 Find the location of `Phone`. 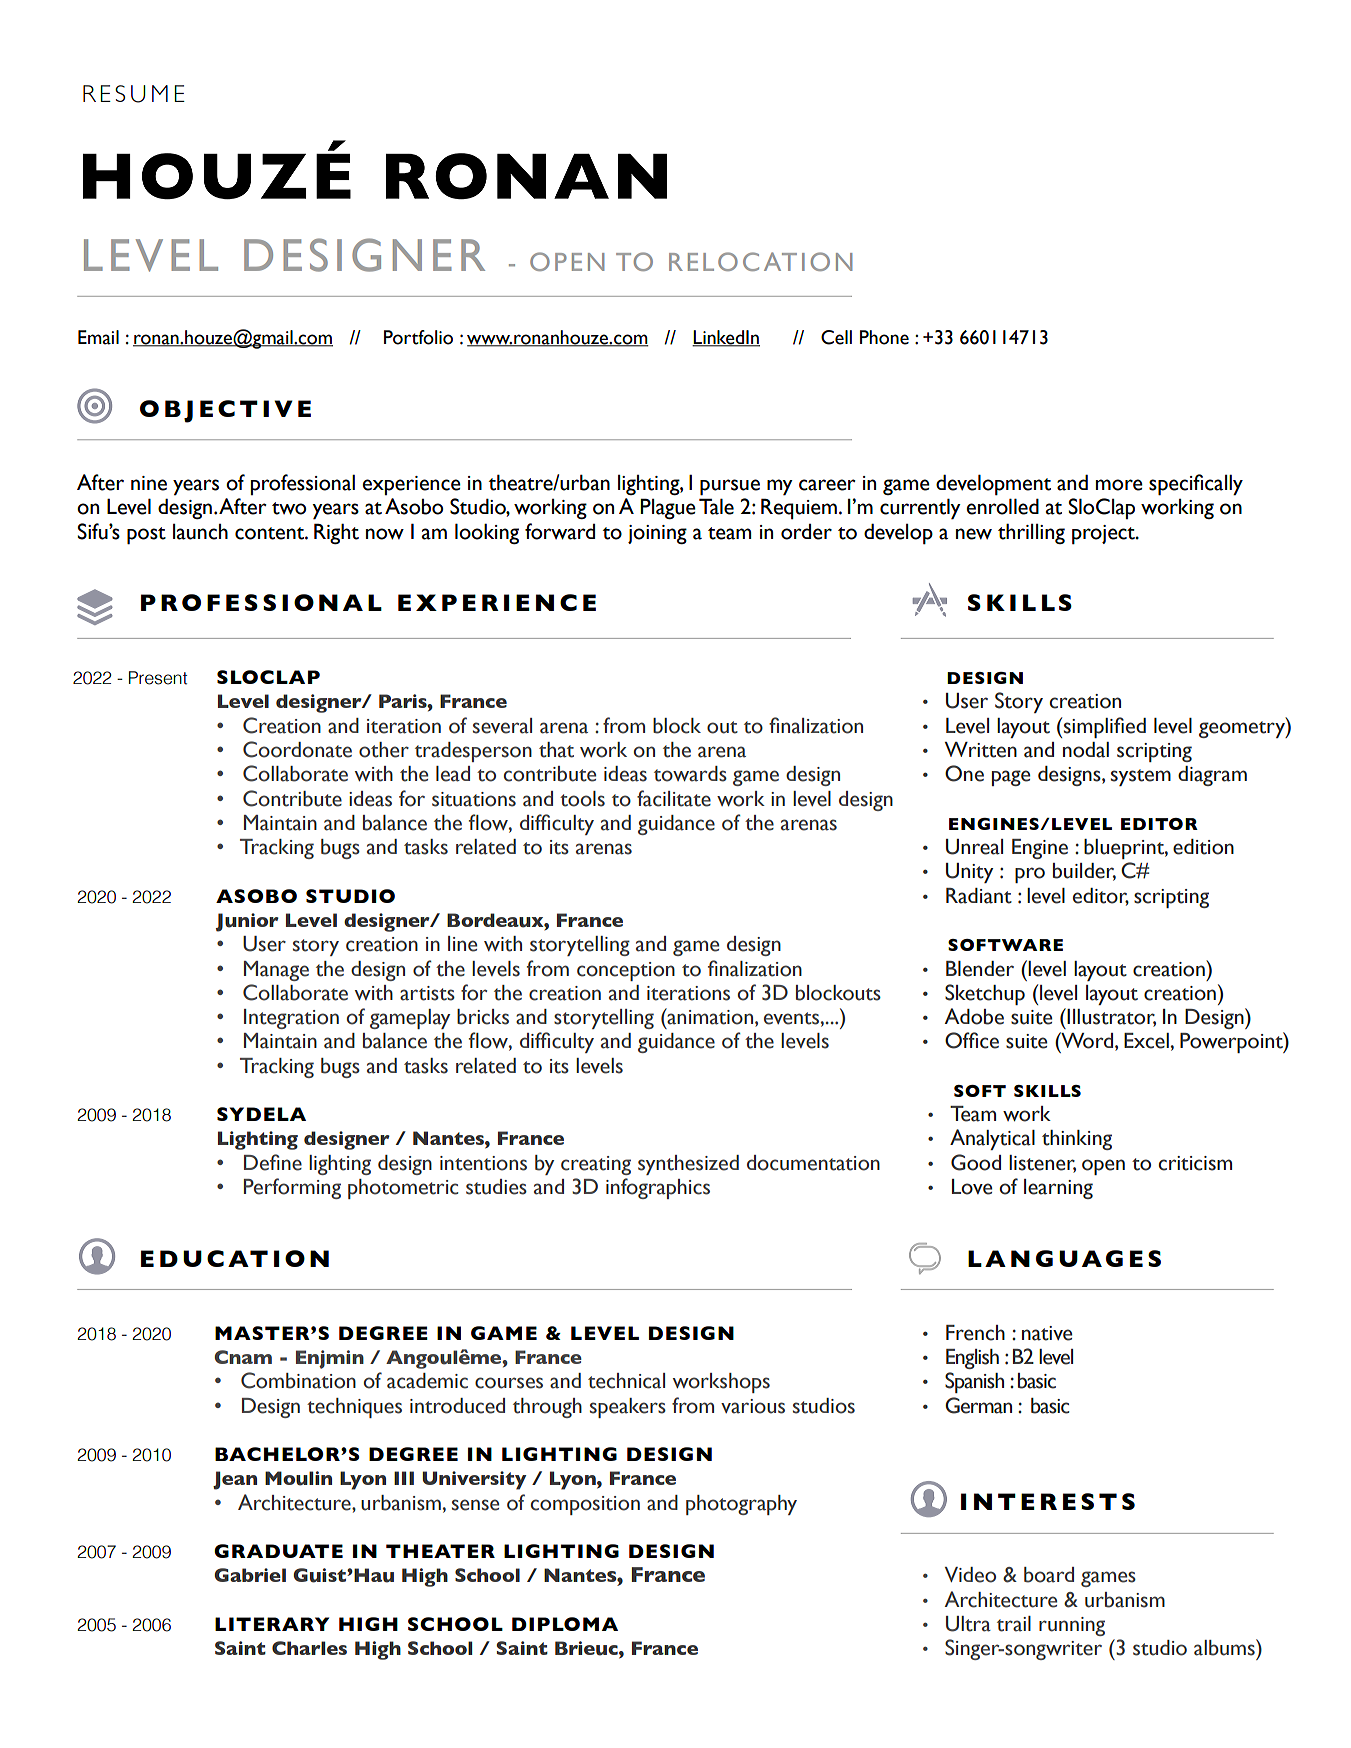

Phone is located at coordinates (884, 337).
